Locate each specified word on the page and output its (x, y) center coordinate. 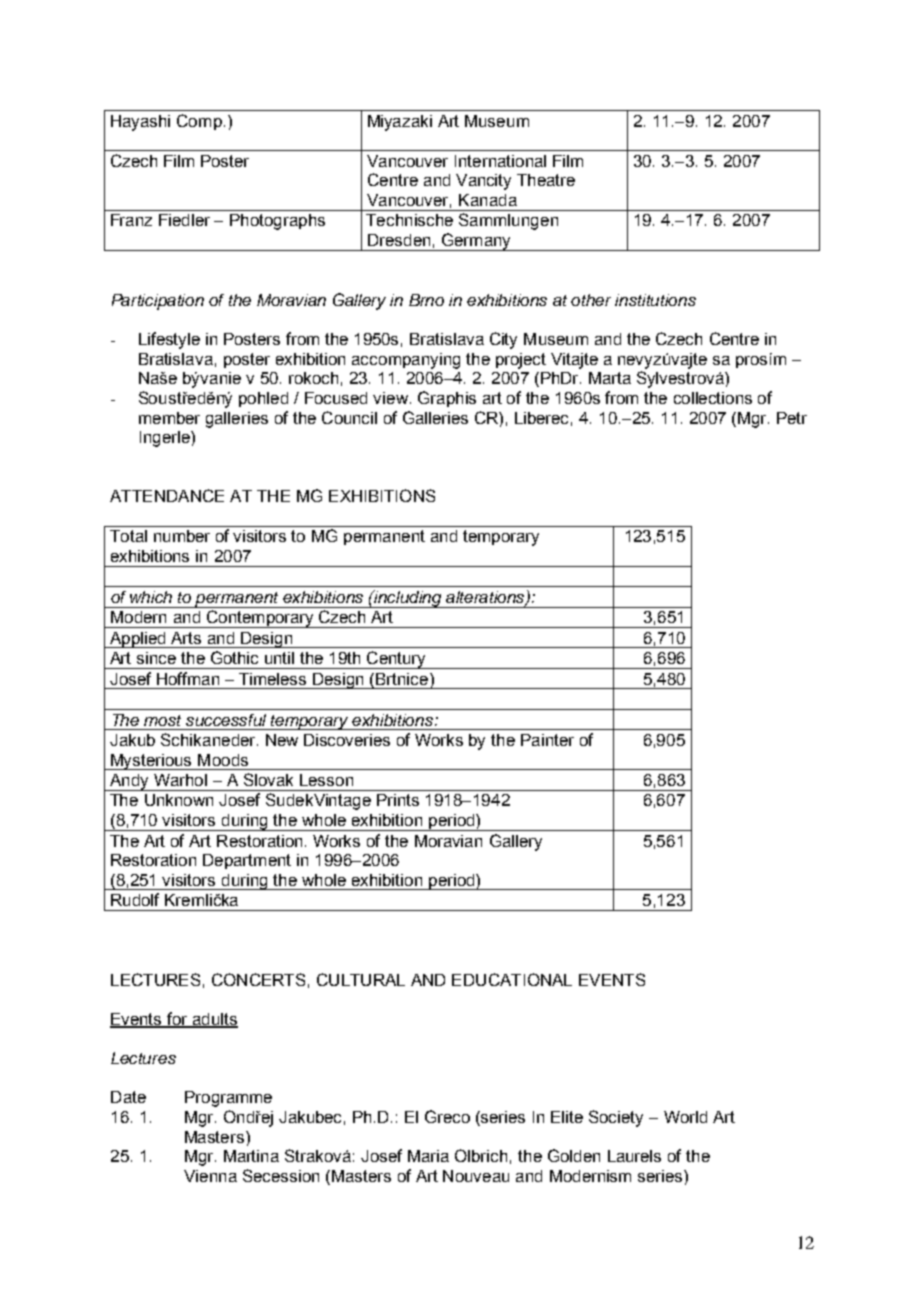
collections (713, 398)
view (392, 398)
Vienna (210, 1176)
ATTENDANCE (167, 495)
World (685, 1117)
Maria (428, 1156)
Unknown (179, 800)
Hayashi (140, 123)
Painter (547, 740)
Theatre (546, 180)
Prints (398, 800)
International (500, 161)
